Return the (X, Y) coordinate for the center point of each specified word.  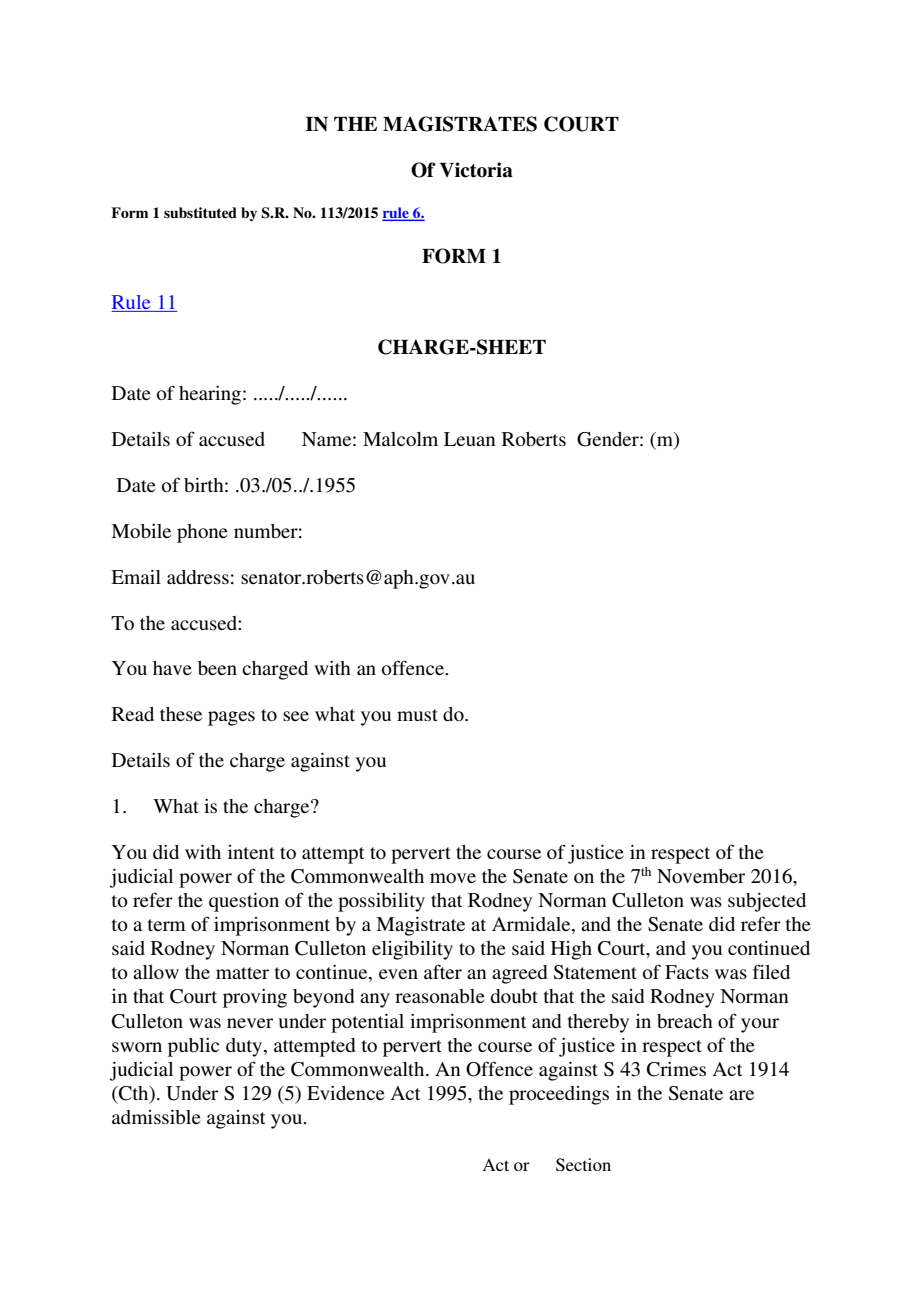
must (417, 715)
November (701, 876)
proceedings (559, 1095)
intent (251, 852)
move (453, 878)
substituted (200, 212)
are (741, 1095)
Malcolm (400, 439)
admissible (156, 1117)
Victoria (476, 170)
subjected (767, 902)
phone (202, 533)
